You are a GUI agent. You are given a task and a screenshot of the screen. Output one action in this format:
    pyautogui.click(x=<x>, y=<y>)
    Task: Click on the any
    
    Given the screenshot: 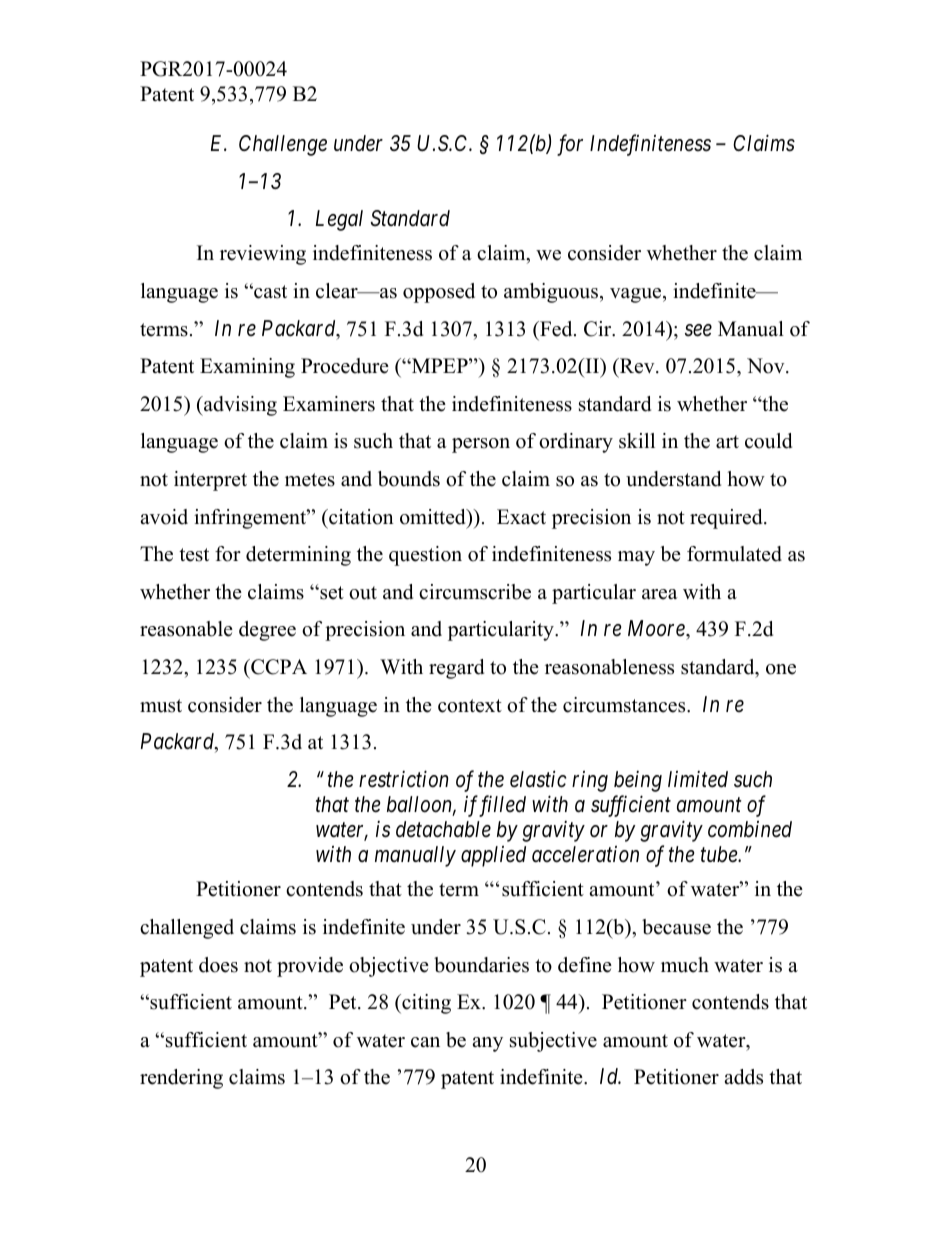 What is the action you would take?
    pyautogui.click(x=487, y=1044)
